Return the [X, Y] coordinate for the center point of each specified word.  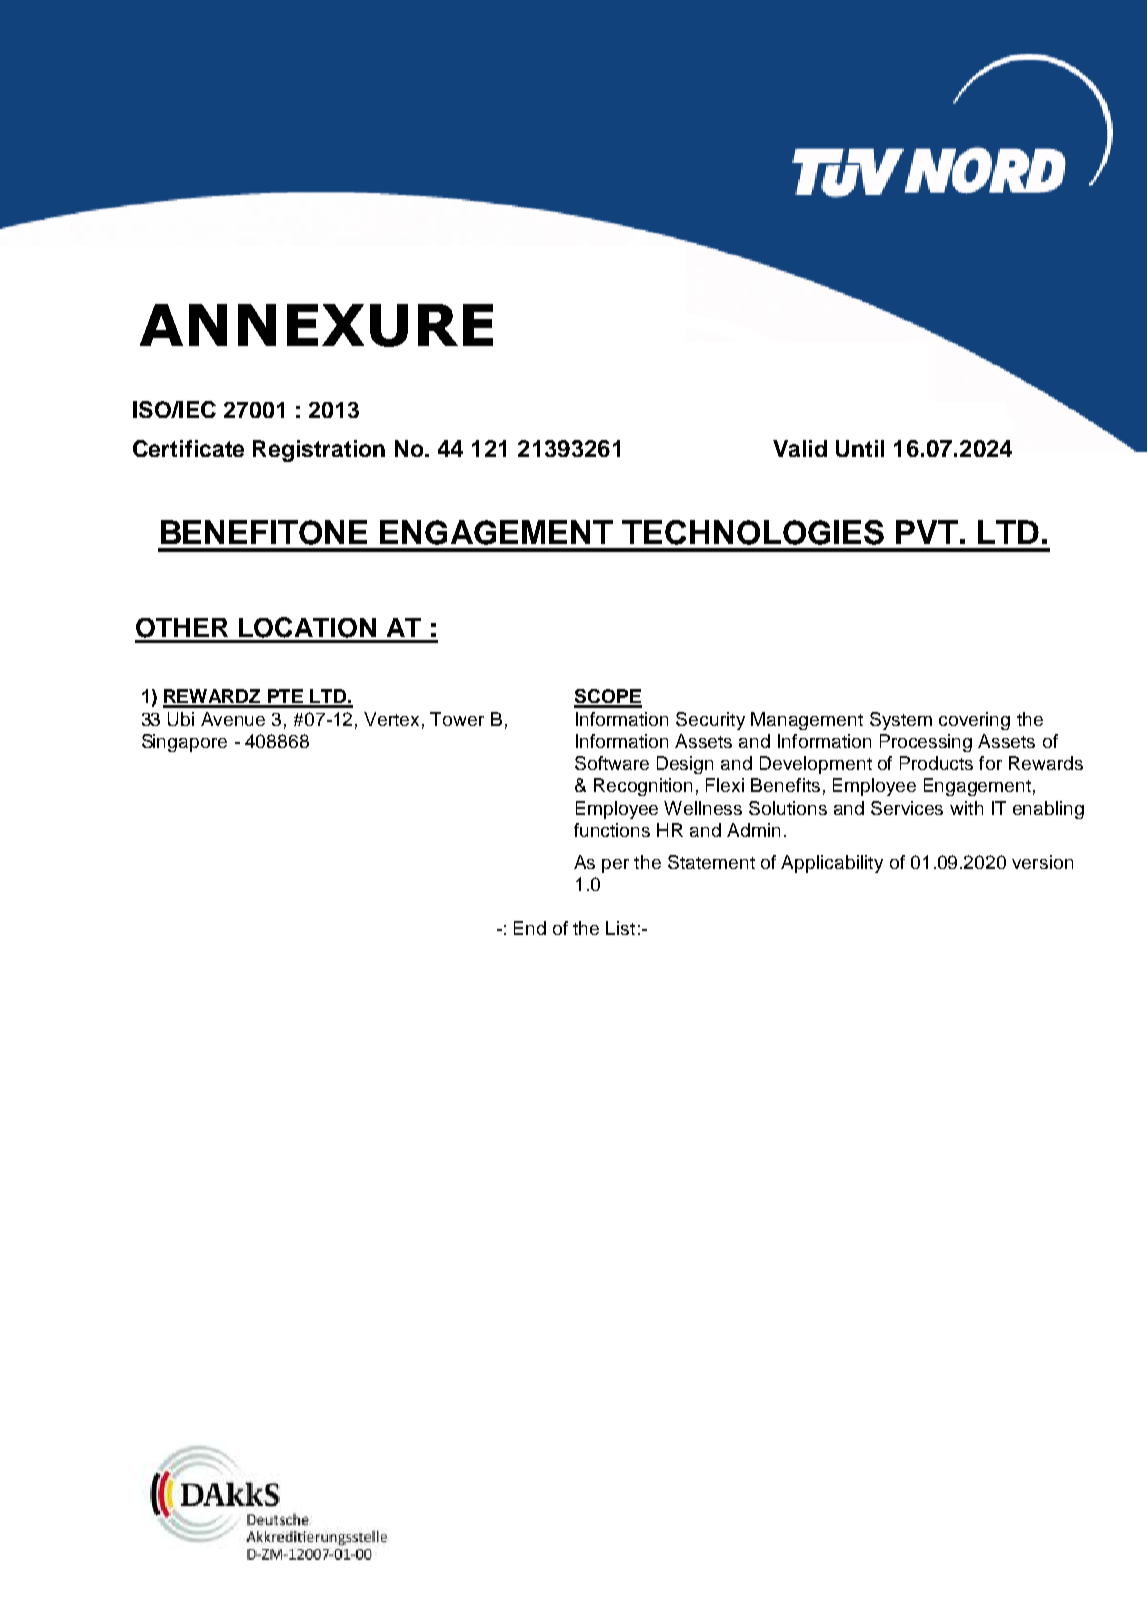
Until [860, 448]
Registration [319, 451]
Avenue [233, 719]
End [530, 928]
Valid [800, 448]
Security [710, 721]
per [615, 866]
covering [974, 721]
